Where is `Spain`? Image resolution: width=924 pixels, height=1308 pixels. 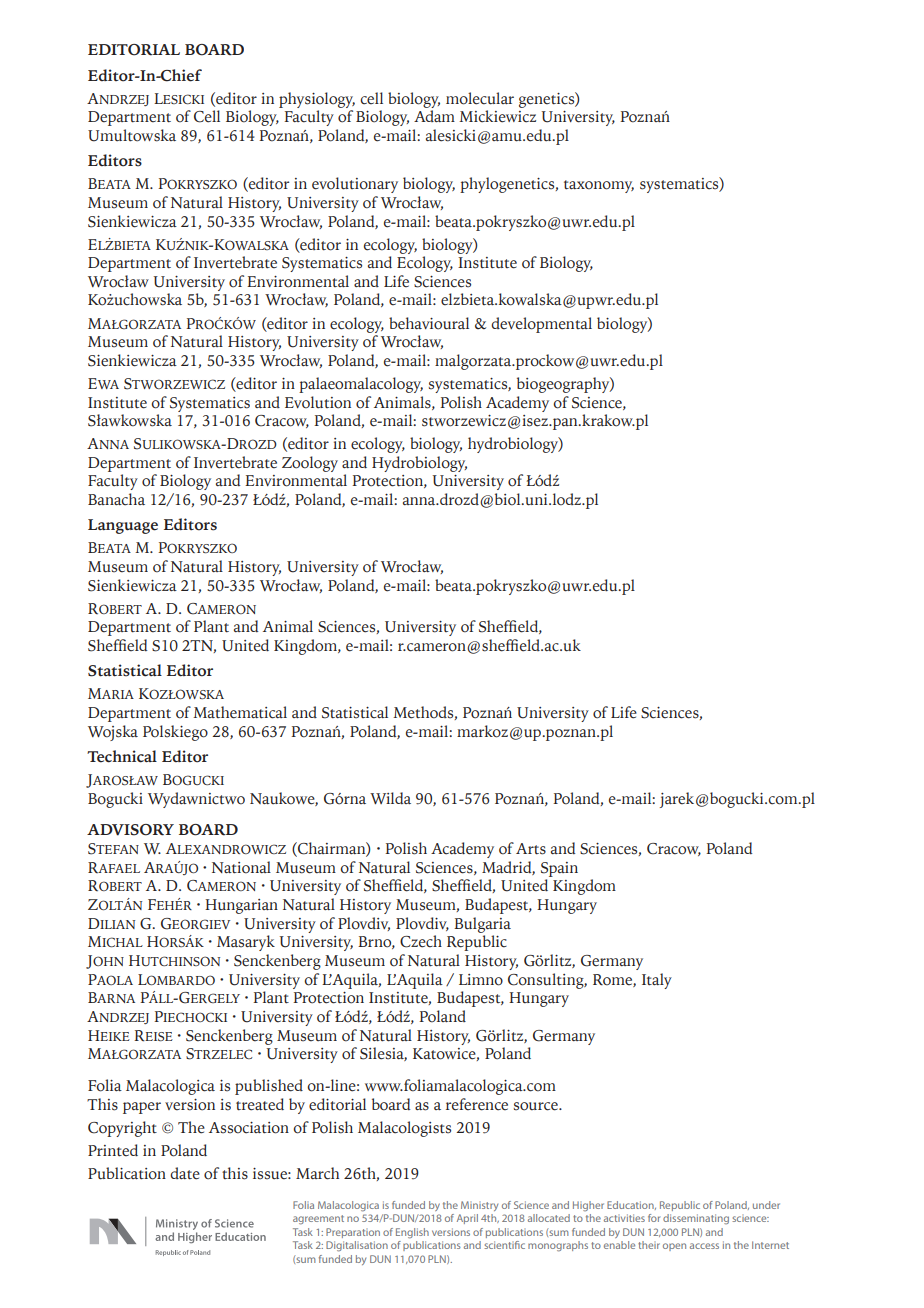
Spain is located at coordinates (559, 869).
